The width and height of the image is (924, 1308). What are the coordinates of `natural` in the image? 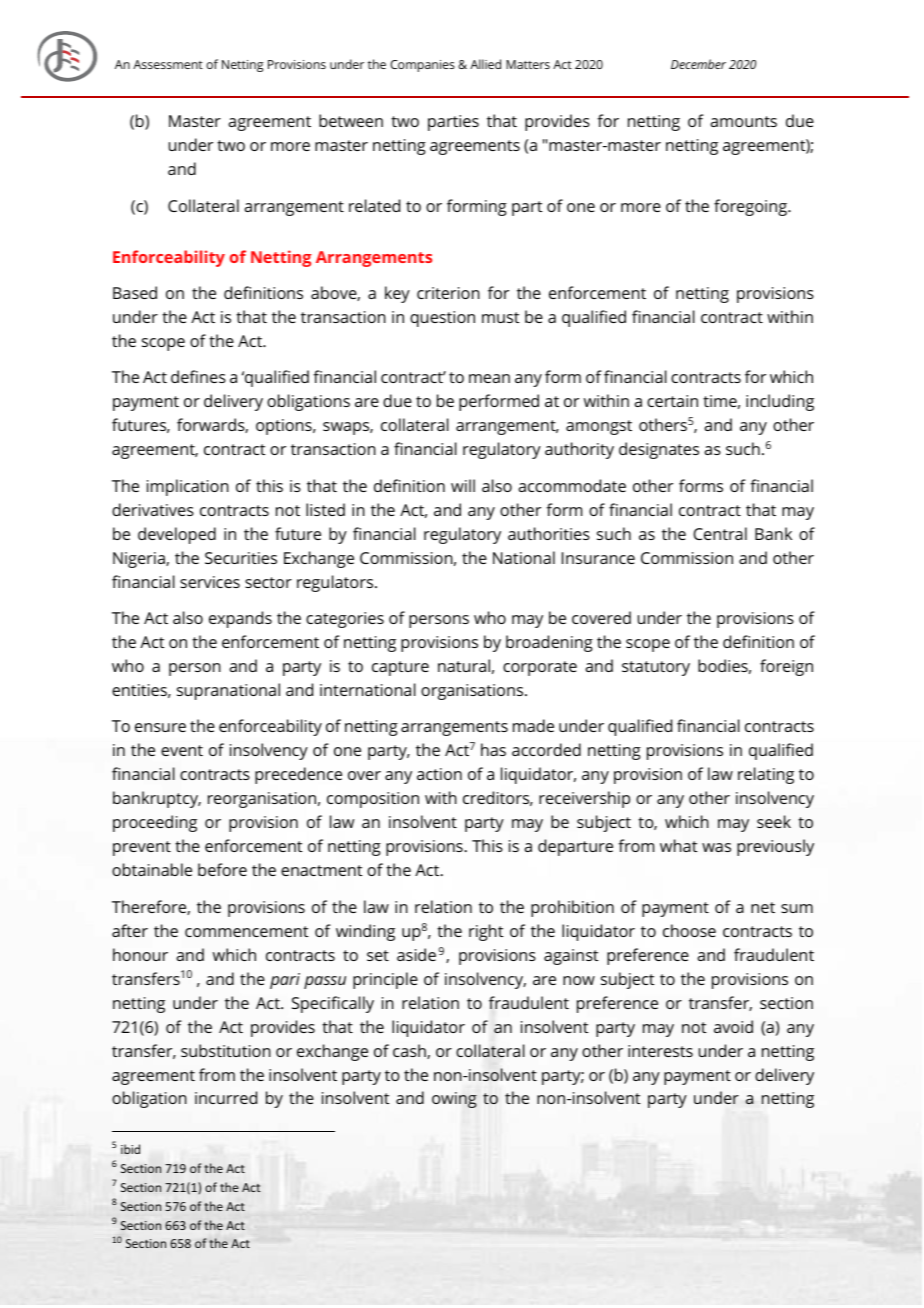 It's located at (464, 665).
